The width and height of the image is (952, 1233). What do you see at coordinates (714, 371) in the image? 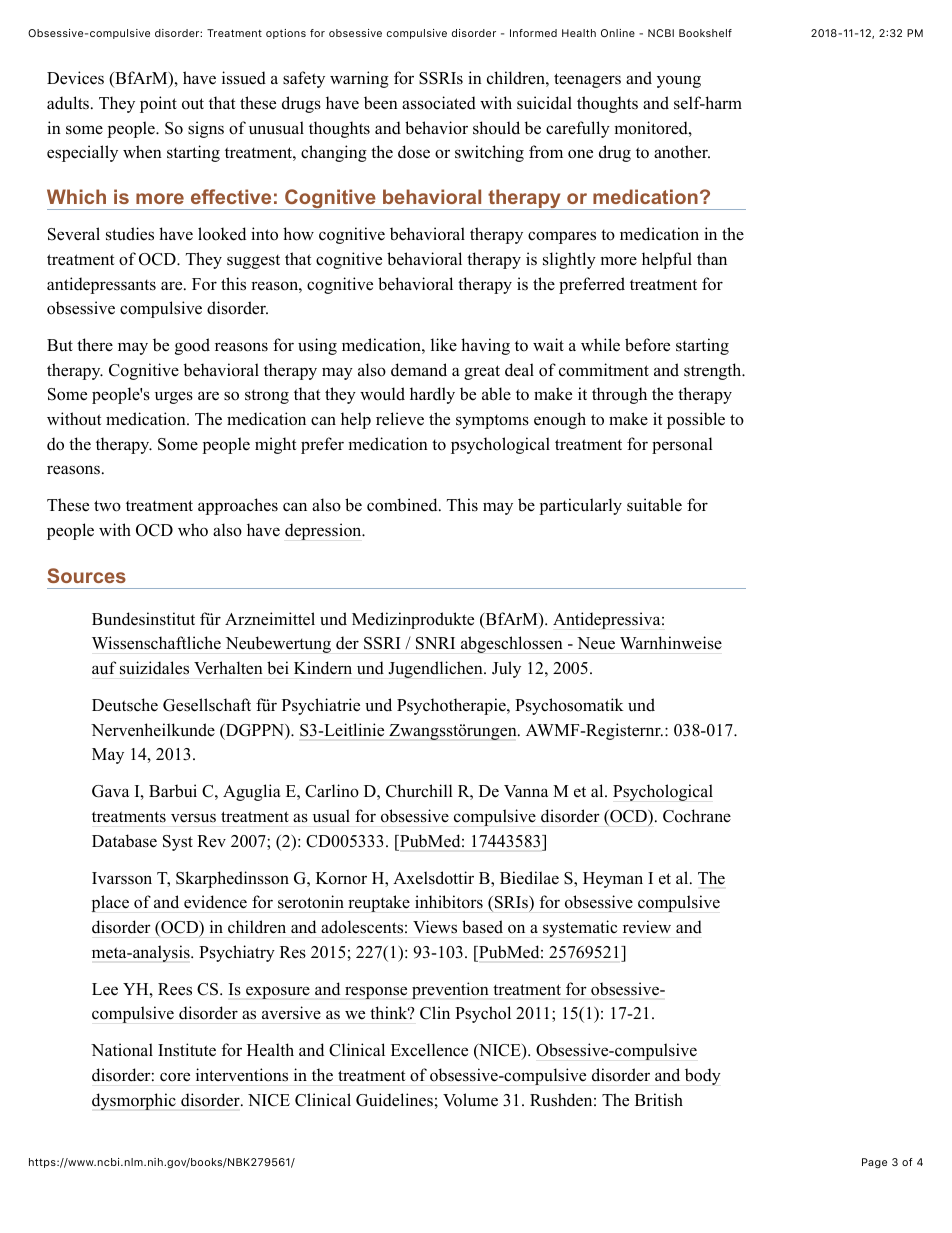
I see `strength` at bounding box center [714, 371].
